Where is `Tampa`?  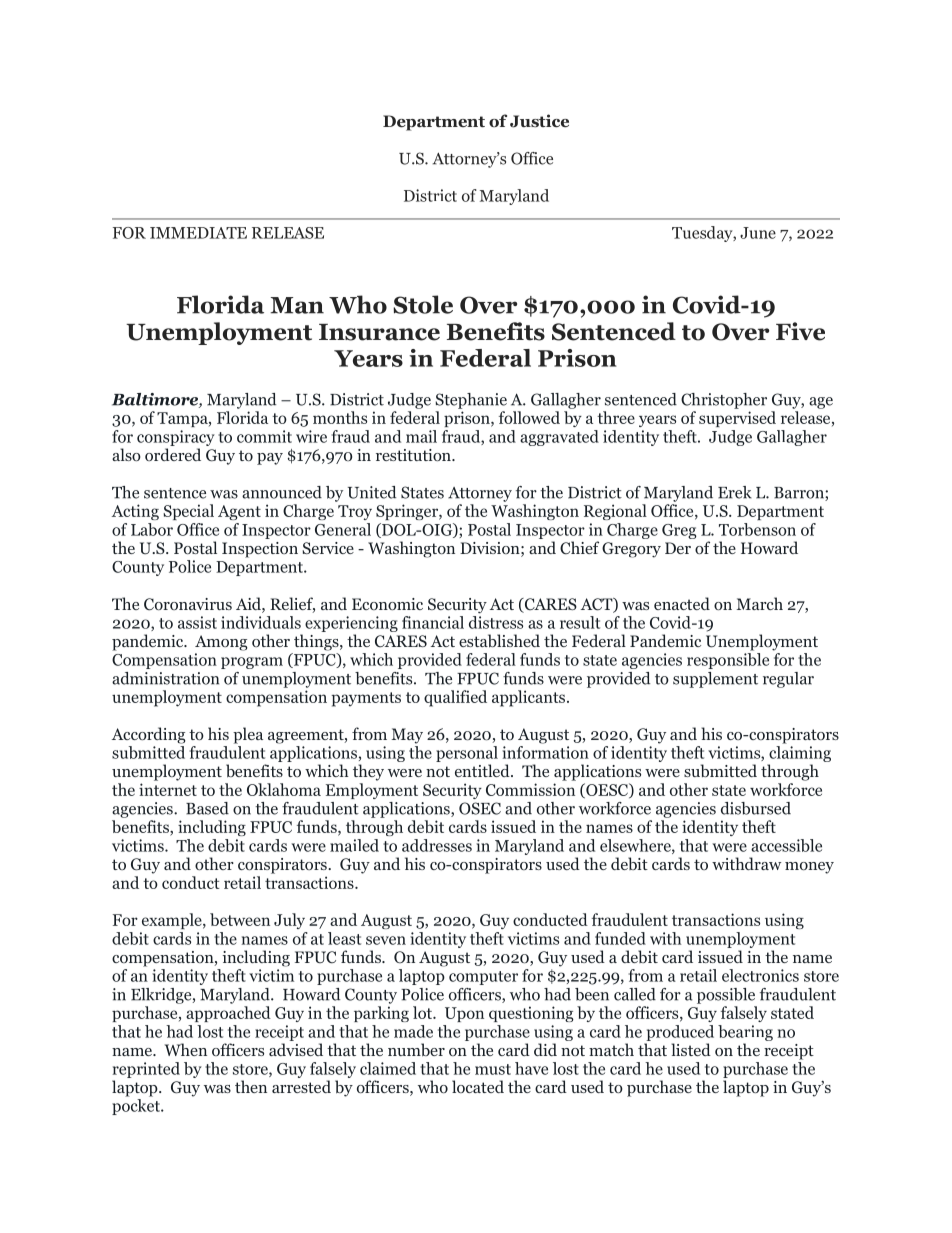 Tampa is located at coordinates (183, 419).
